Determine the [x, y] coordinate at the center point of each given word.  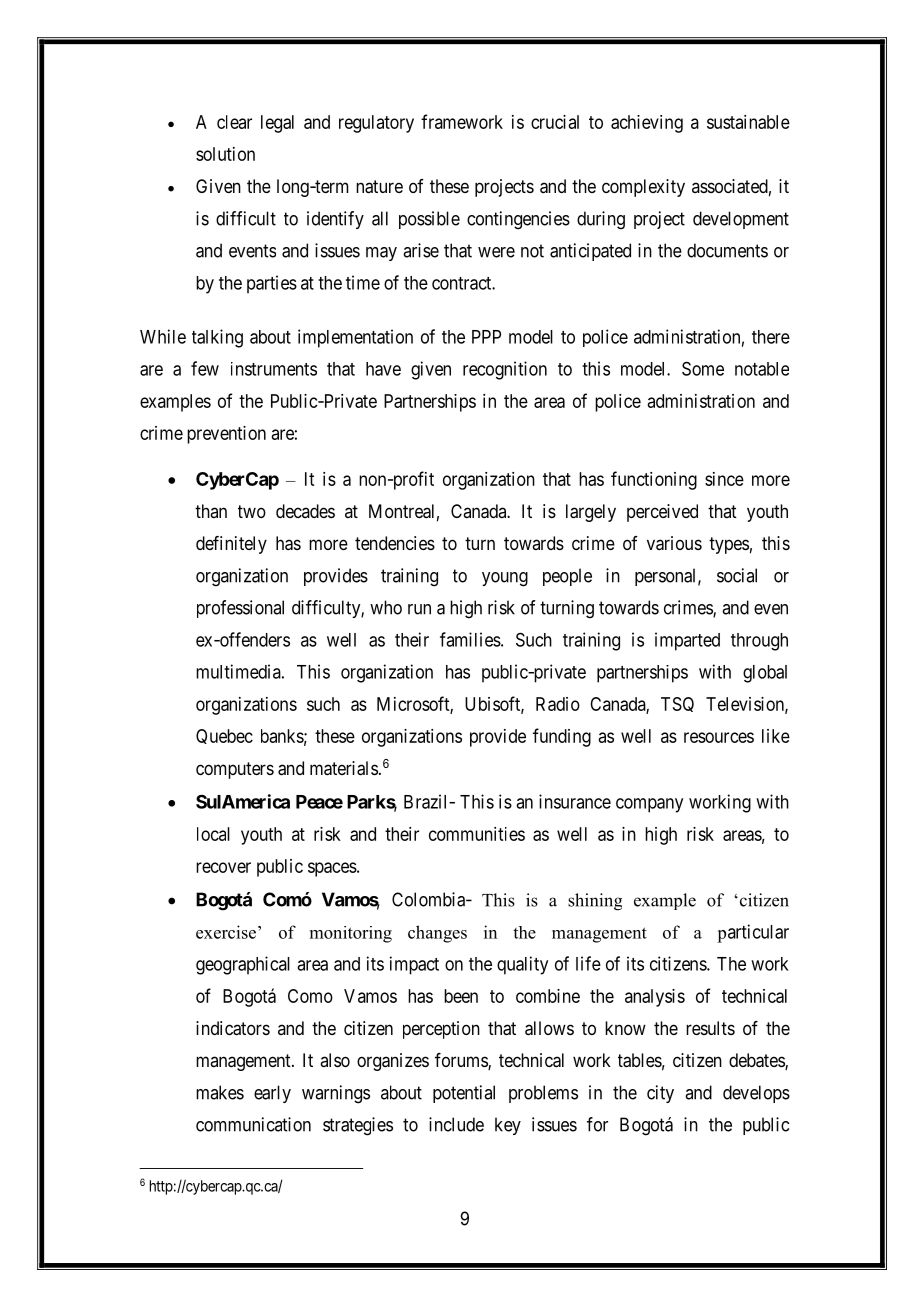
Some [703, 368]
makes [220, 1092]
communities [477, 834]
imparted [687, 641]
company [649, 805]
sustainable [748, 122]
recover [223, 867]
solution [225, 154]
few [205, 368]
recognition [505, 370]
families [470, 639]
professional [240, 609]
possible [429, 220]
